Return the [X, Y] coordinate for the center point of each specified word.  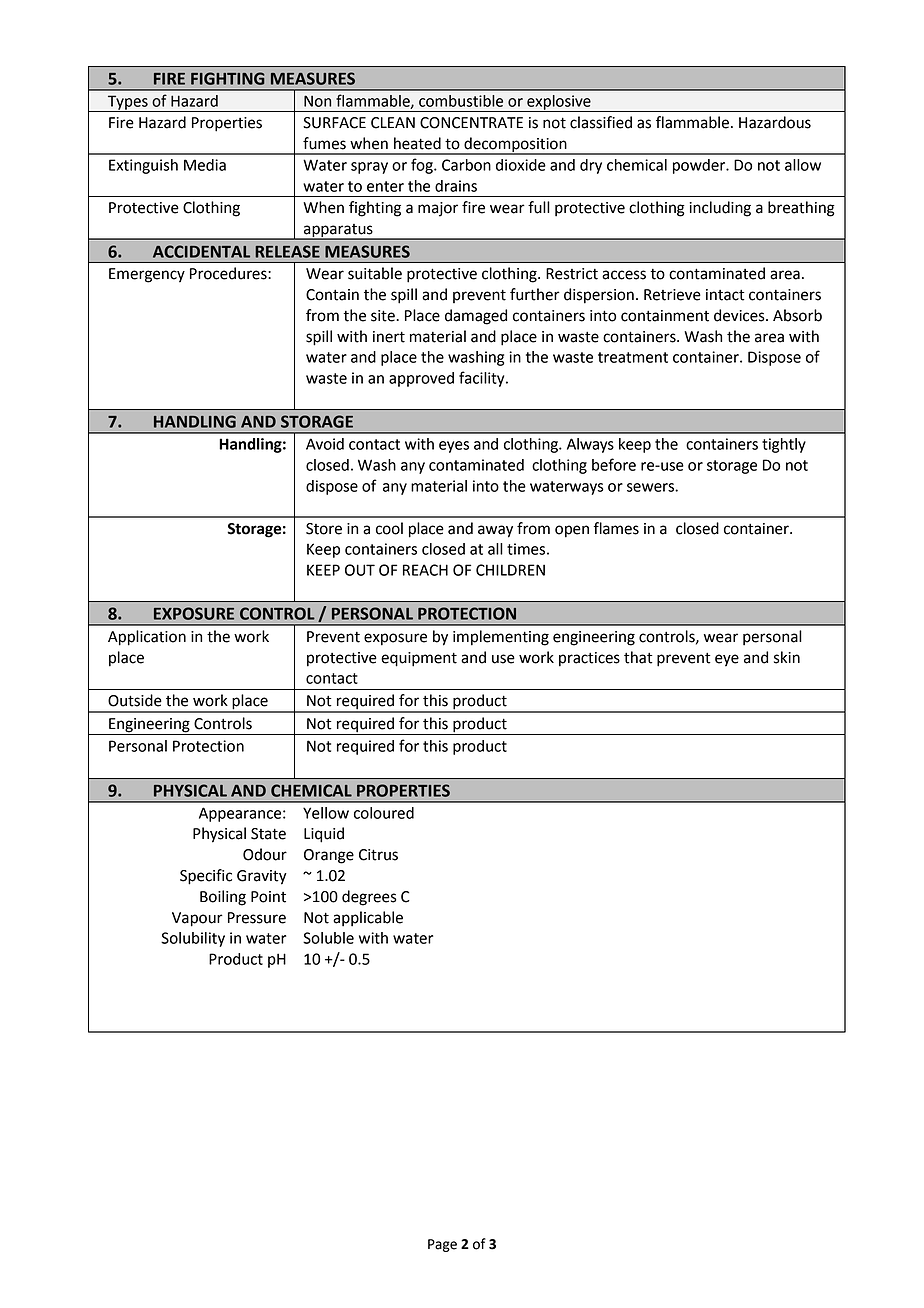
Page [442, 1245]
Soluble [328, 938]
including [720, 209]
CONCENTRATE [471, 123]
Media [205, 165]
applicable [368, 919]
